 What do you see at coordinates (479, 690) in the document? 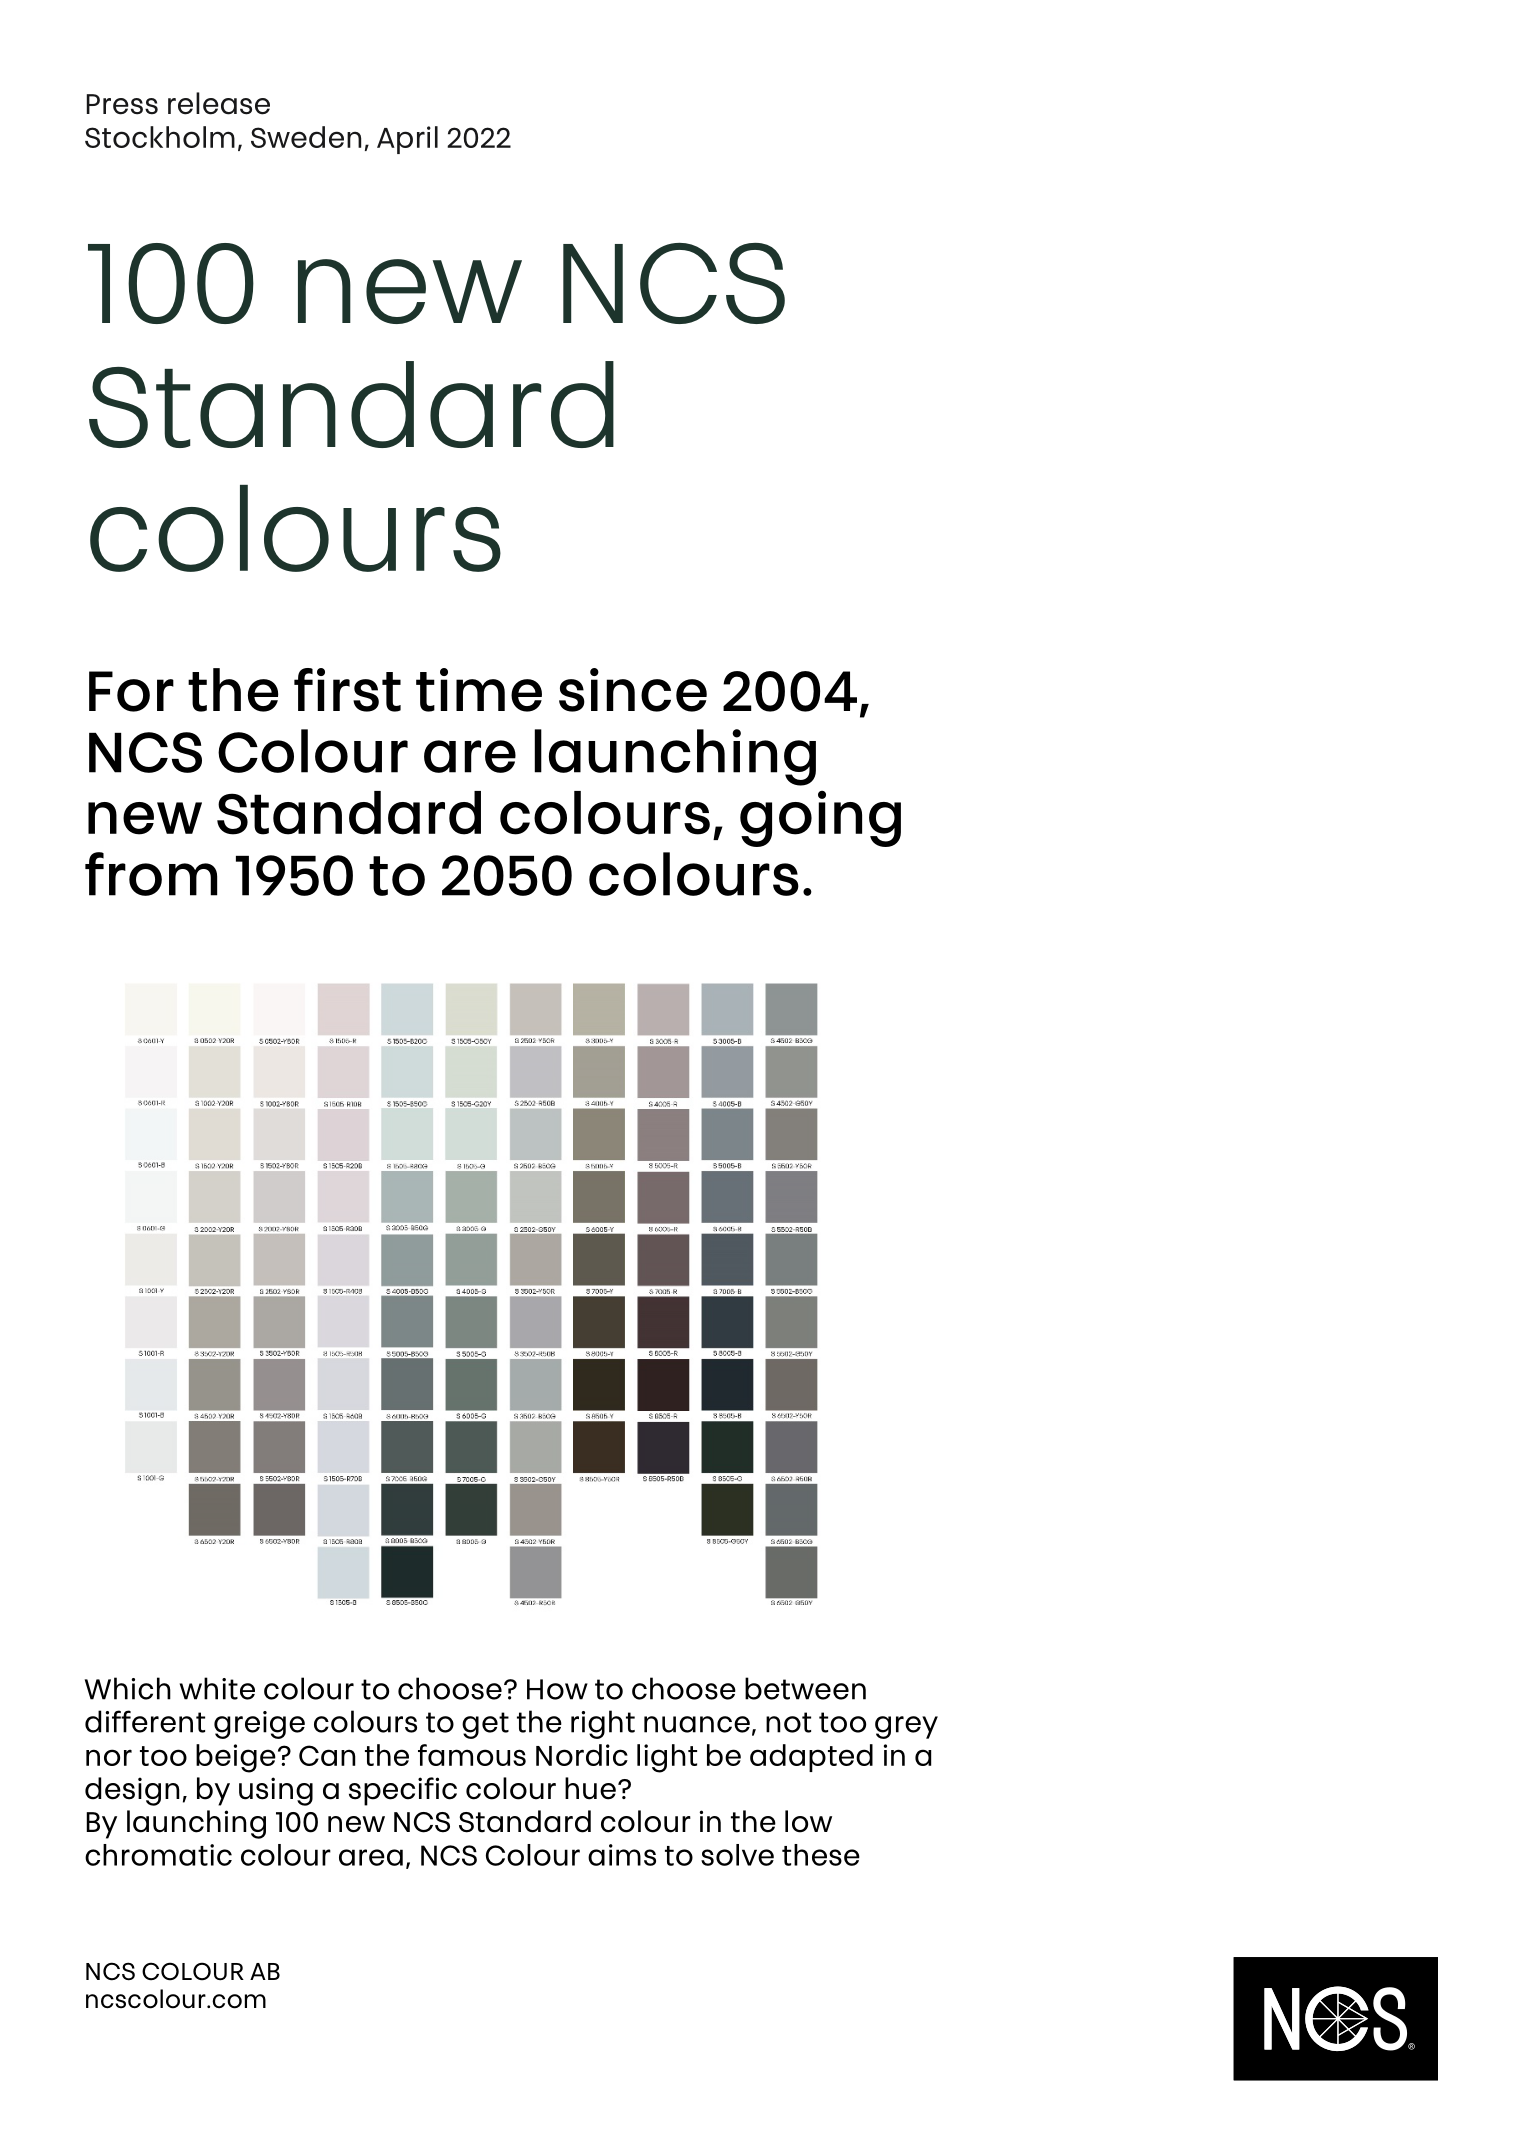
I see `time` at bounding box center [479, 690].
